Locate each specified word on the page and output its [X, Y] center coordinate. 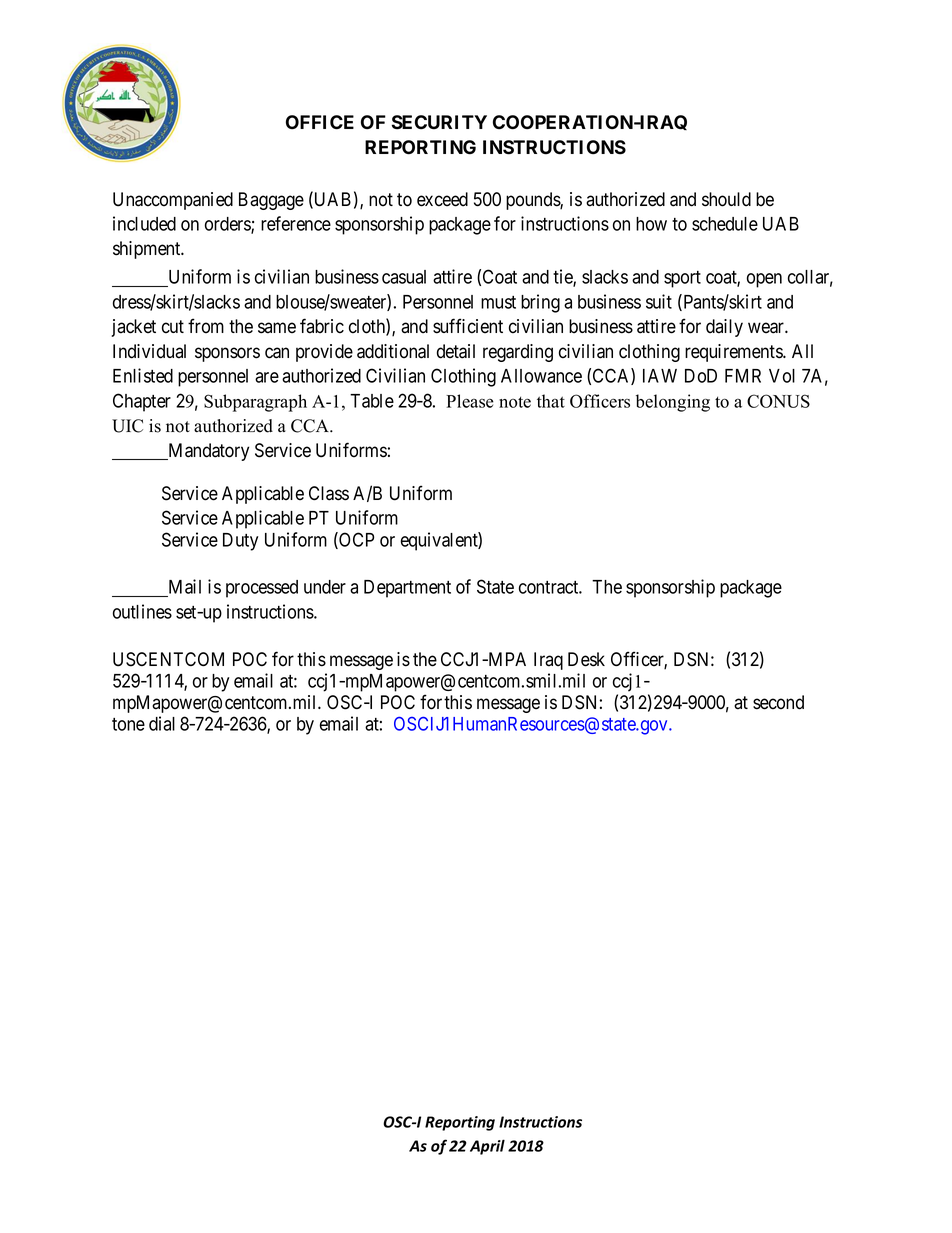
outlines [142, 611]
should [726, 199]
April [487, 1147]
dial [162, 723]
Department [407, 589]
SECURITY [439, 122]
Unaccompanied [173, 201]
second [778, 702]
